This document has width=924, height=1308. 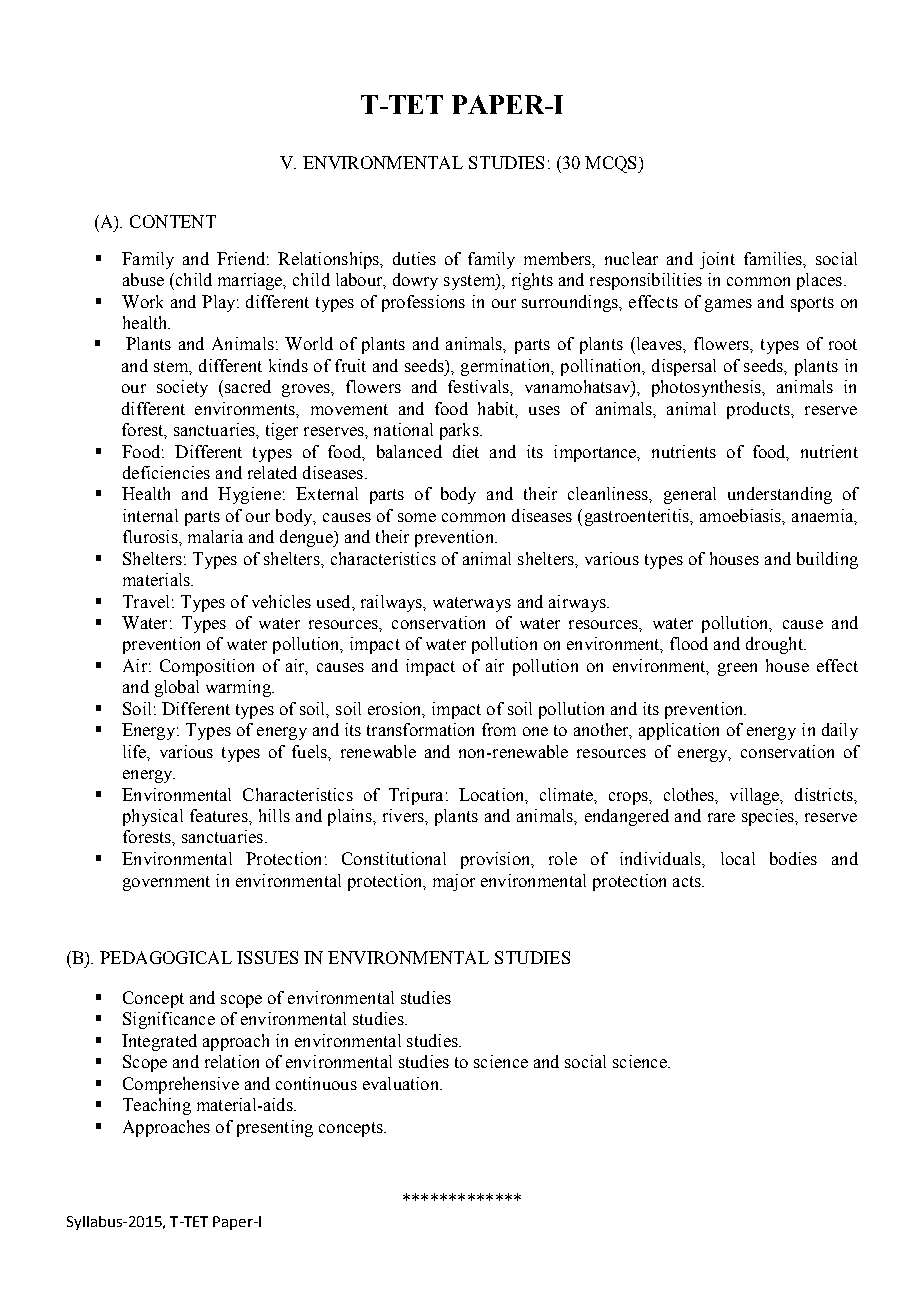 I want to click on continuous, so click(x=316, y=1083).
